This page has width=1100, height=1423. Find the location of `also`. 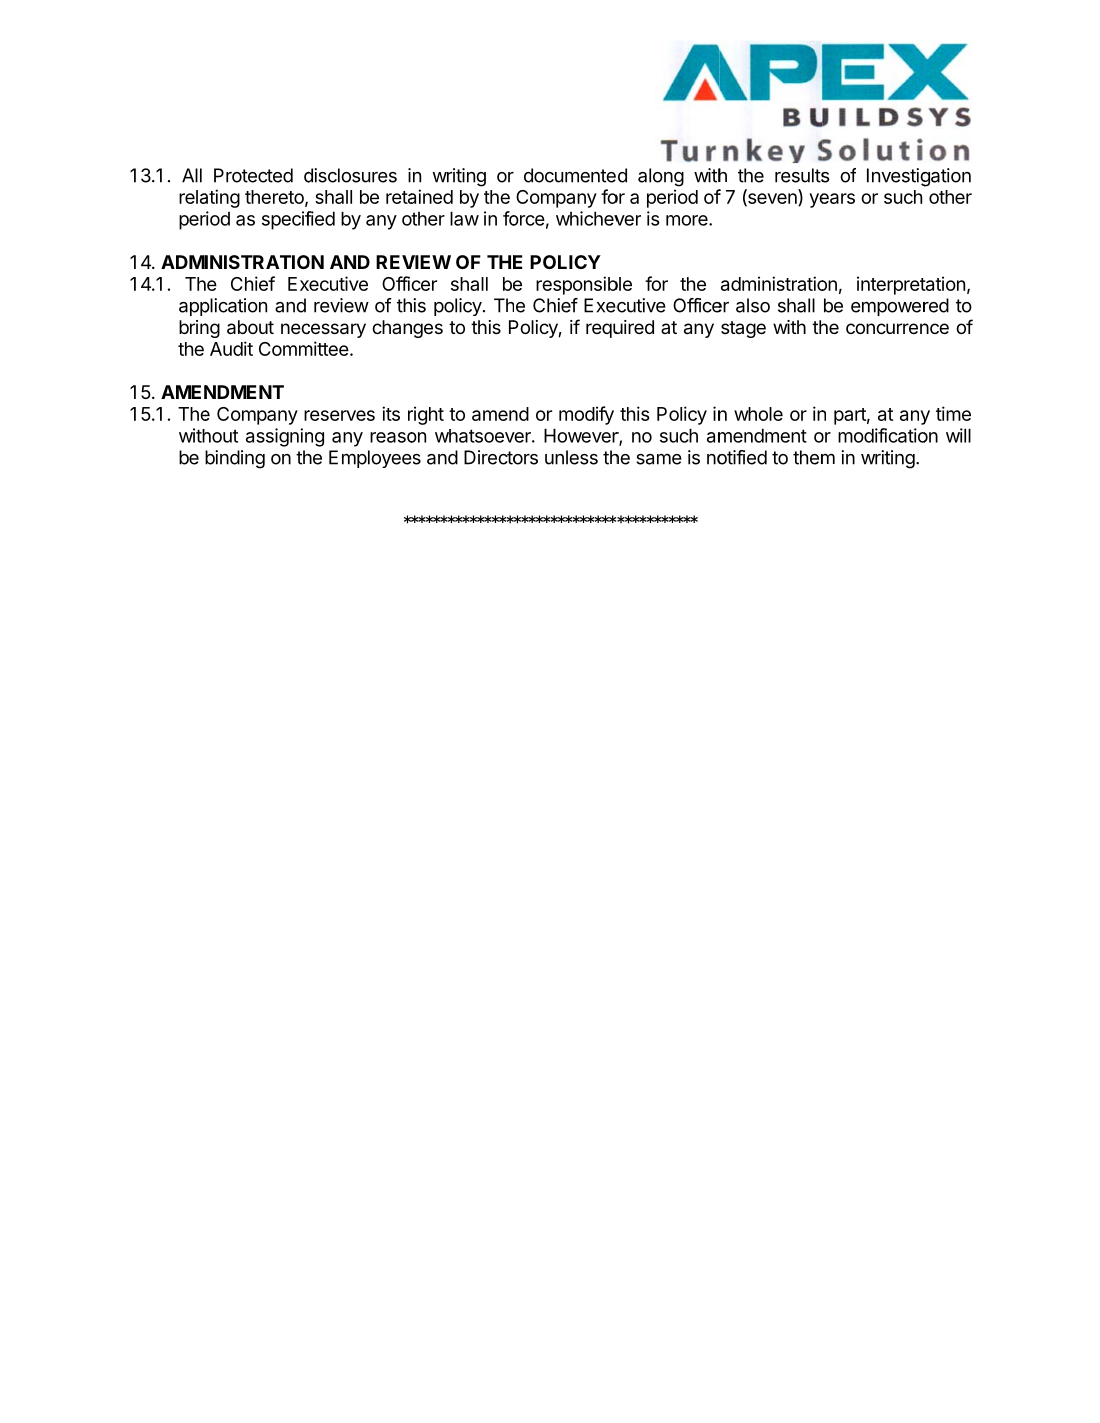

also is located at coordinates (753, 305).
